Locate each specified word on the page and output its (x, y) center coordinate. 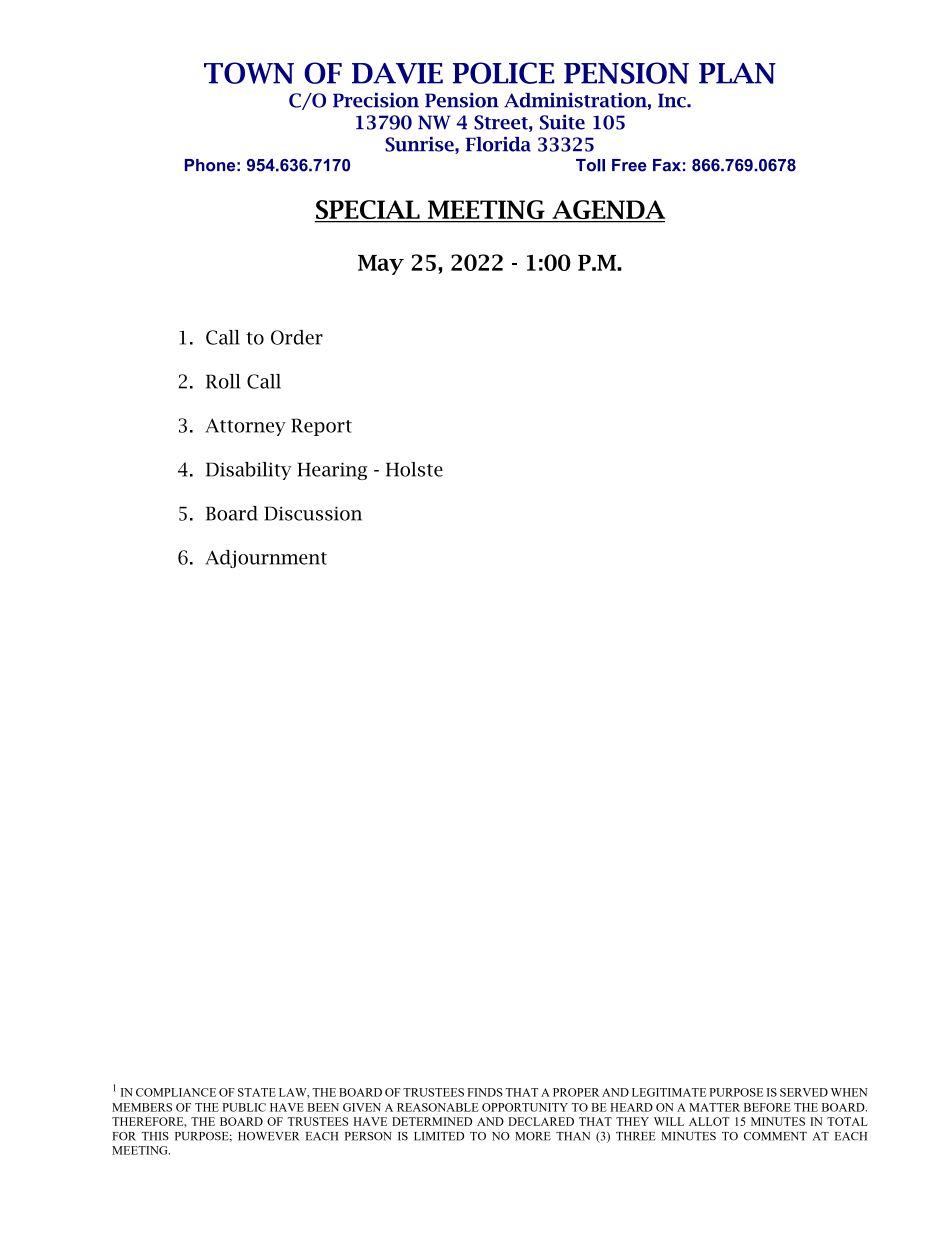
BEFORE (767, 1107)
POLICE (503, 73)
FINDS (485, 1092)
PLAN (737, 73)
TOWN (249, 73)
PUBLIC (244, 1107)
